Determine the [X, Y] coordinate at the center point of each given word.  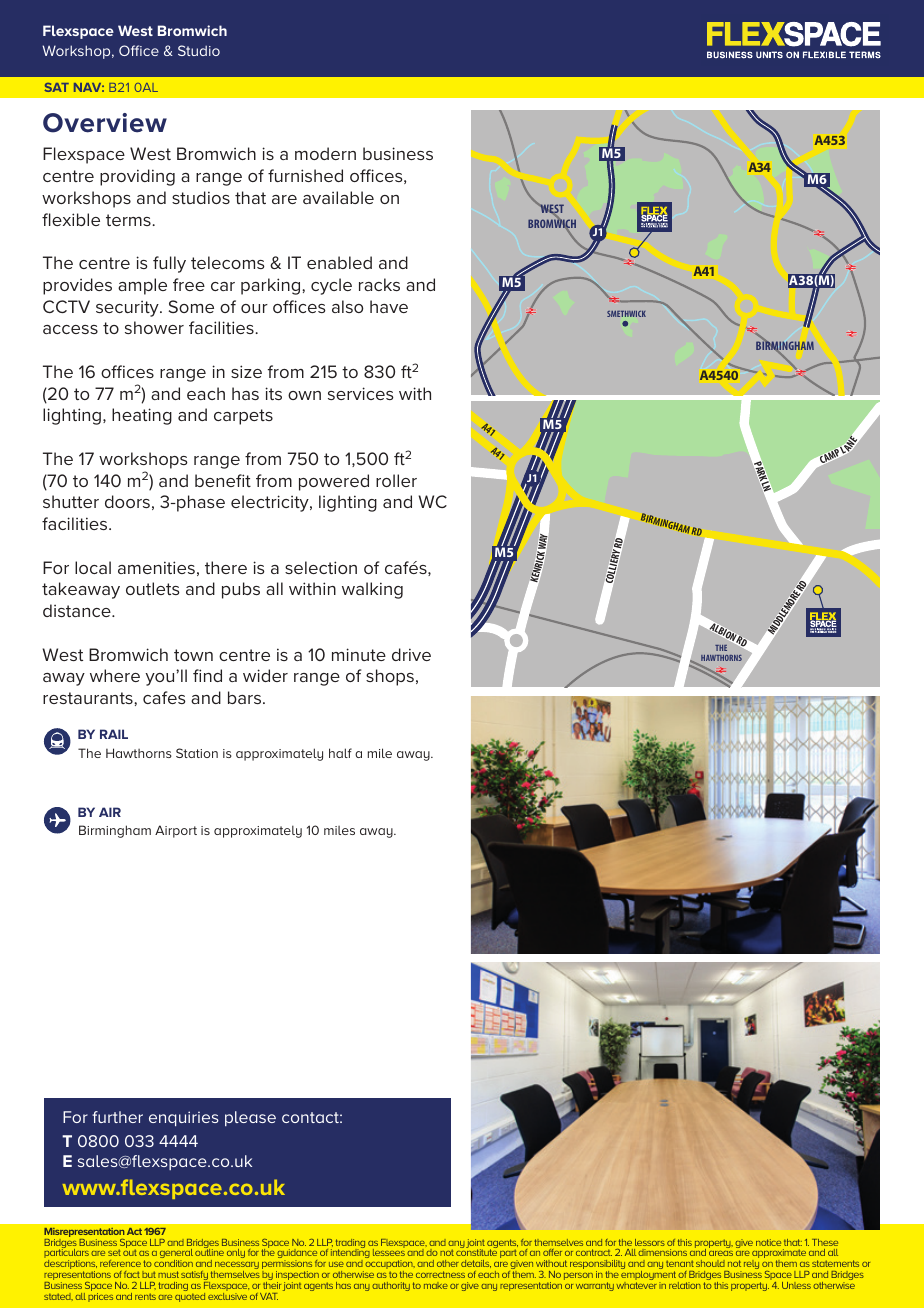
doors [127, 501]
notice [768, 1242]
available [338, 197]
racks [379, 284]
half [340, 753]
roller [396, 480]
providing [137, 177]
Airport [176, 831]
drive [411, 654]
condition [173, 1263]
